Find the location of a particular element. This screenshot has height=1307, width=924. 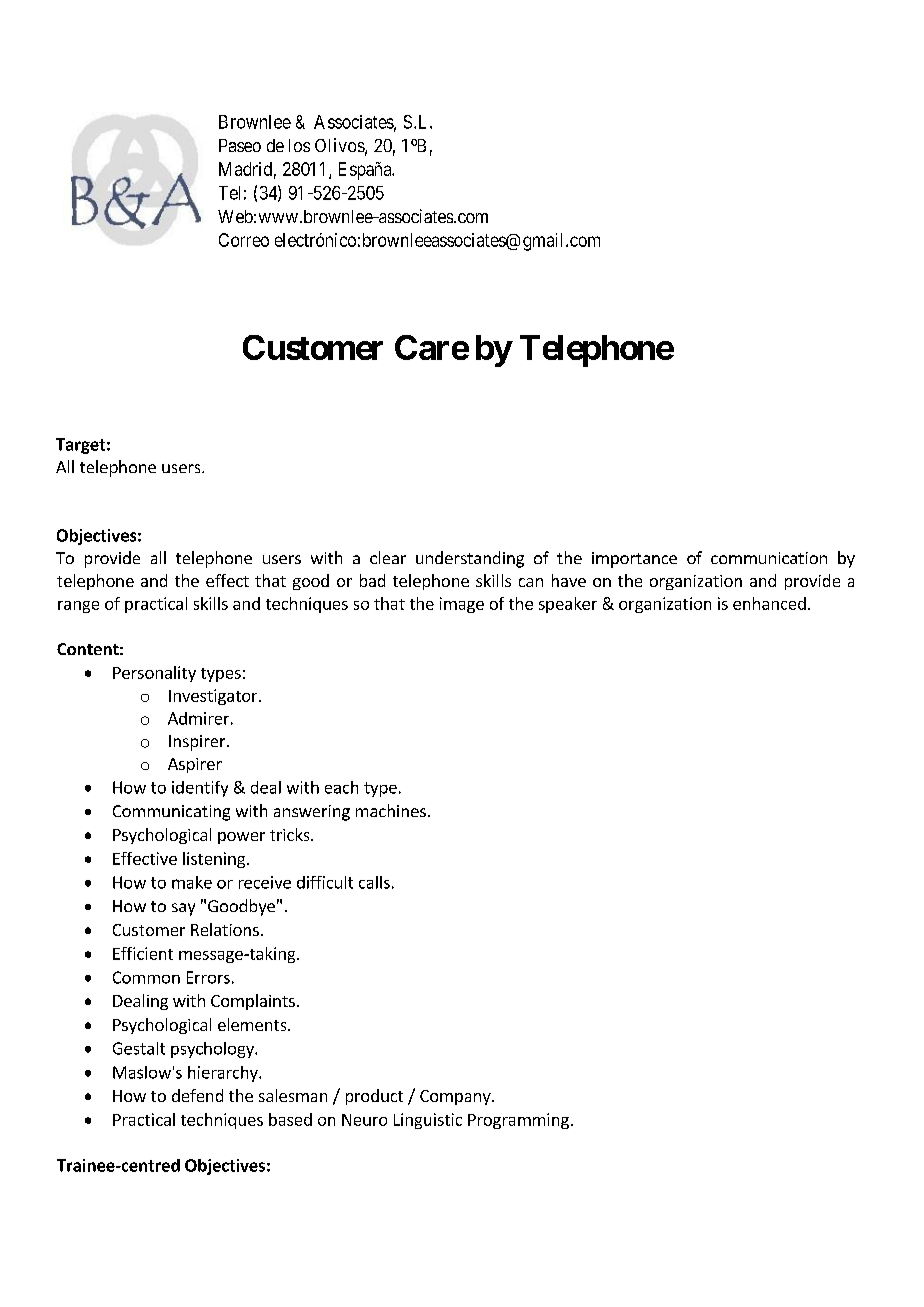

defend is located at coordinates (197, 1095).
